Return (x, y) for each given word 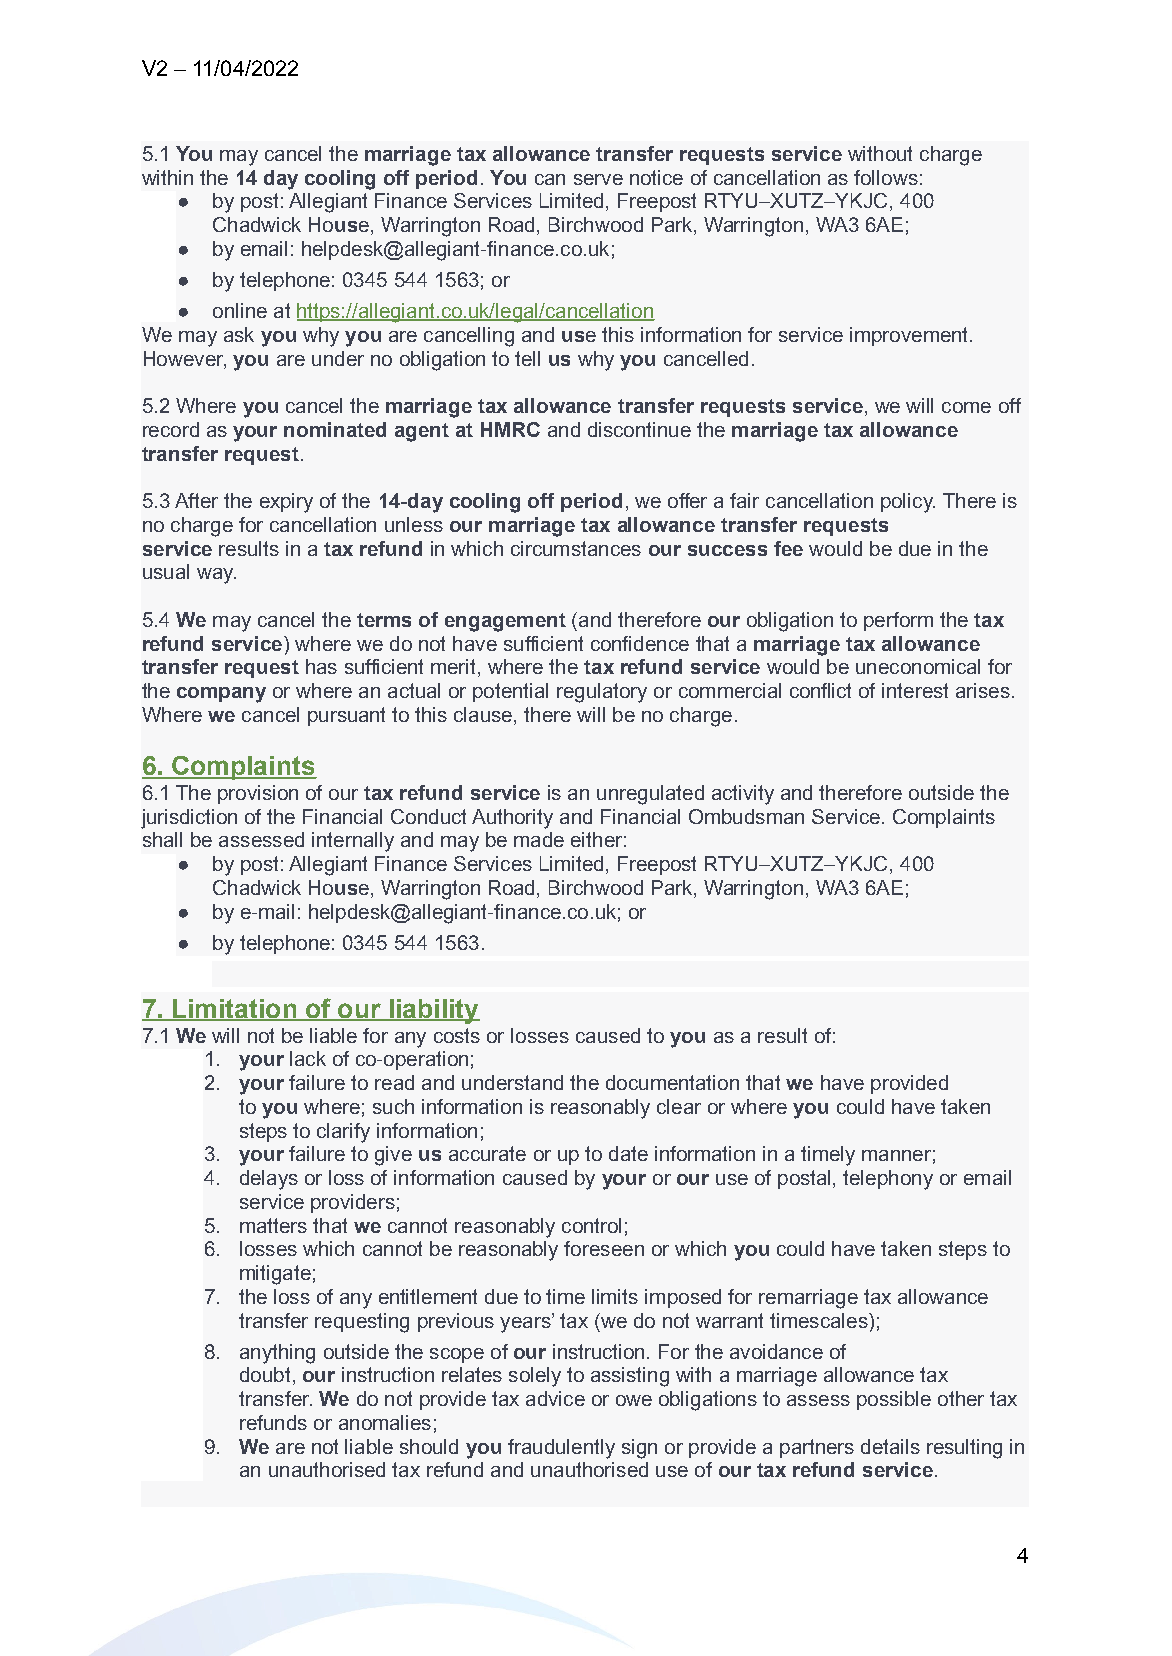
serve (598, 179)
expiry (286, 503)
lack (308, 1058)
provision (258, 794)
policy (908, 503)
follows (886, 177)
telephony (888, 1180)
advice (555, 1398)
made (539, 839)
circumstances (576, 548)
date (628, 1153)
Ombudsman (746, 816)
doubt (265, 1374)
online (240, 310)
